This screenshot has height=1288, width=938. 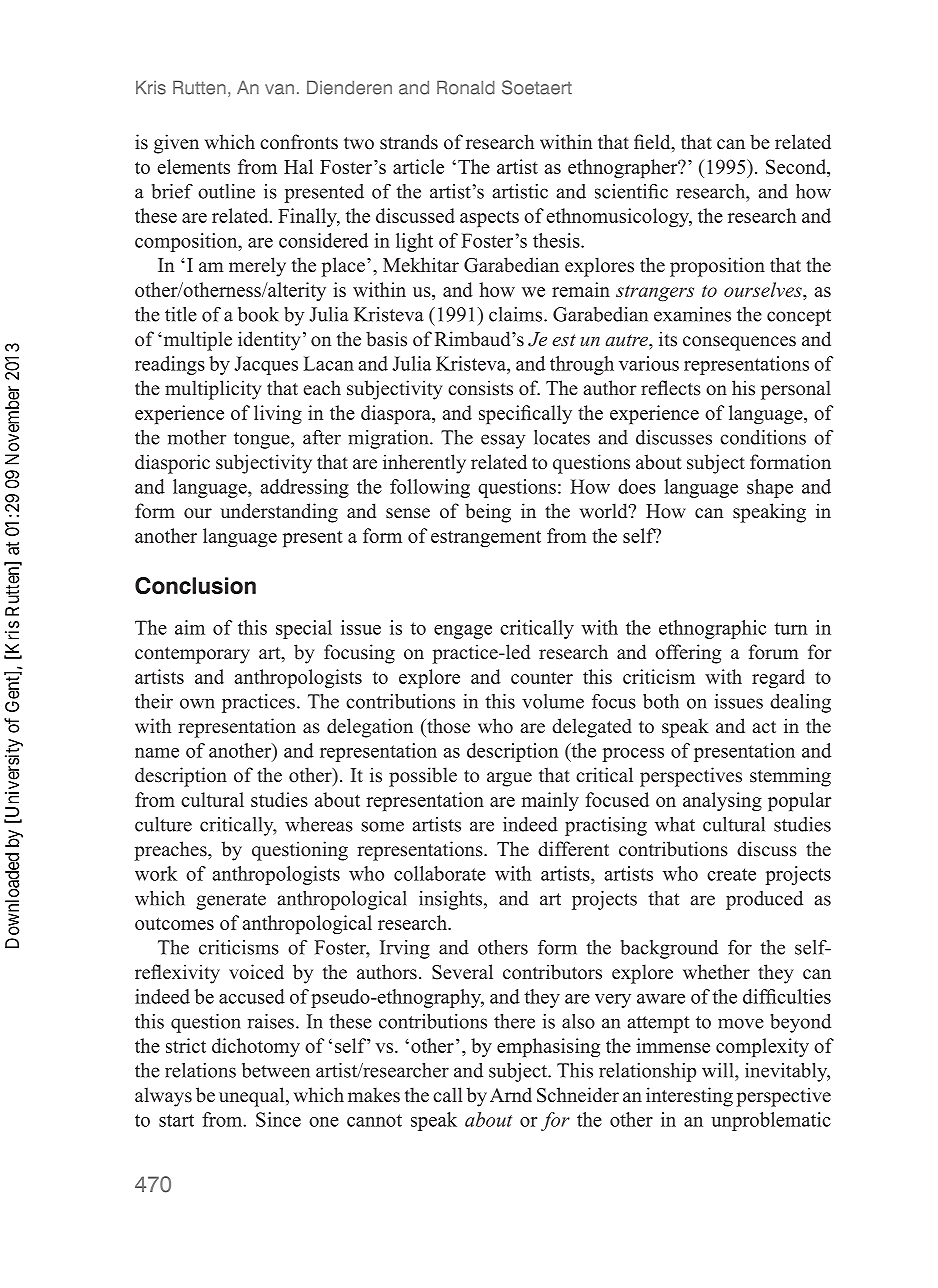 I want to click on consists, so click(x=480, y=388).
